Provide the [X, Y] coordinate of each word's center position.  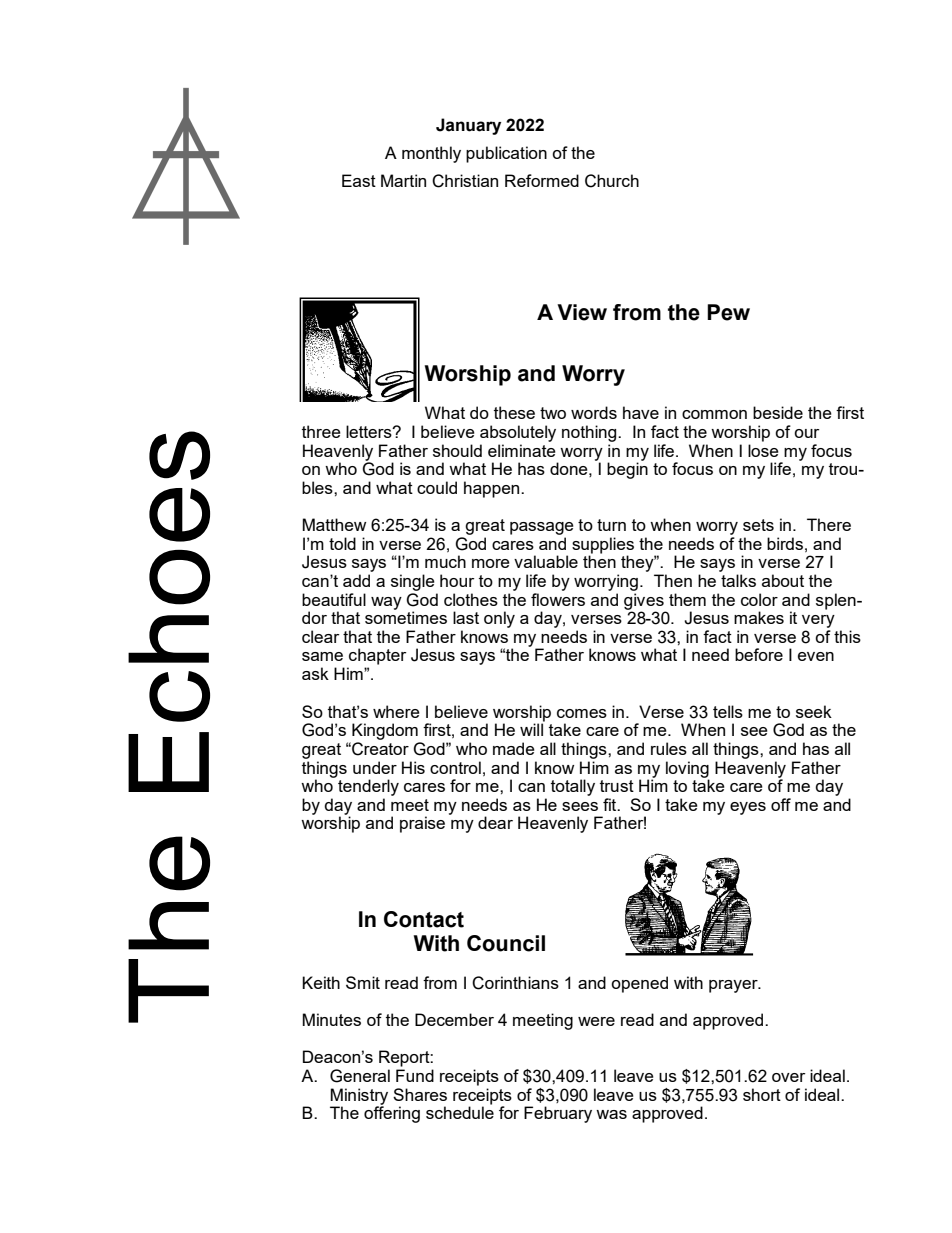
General [360, 1076]
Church [612, 181]
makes [759, 617]
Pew [728, 312]
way [386, 603]
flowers [558, 599]
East [359, 180]
